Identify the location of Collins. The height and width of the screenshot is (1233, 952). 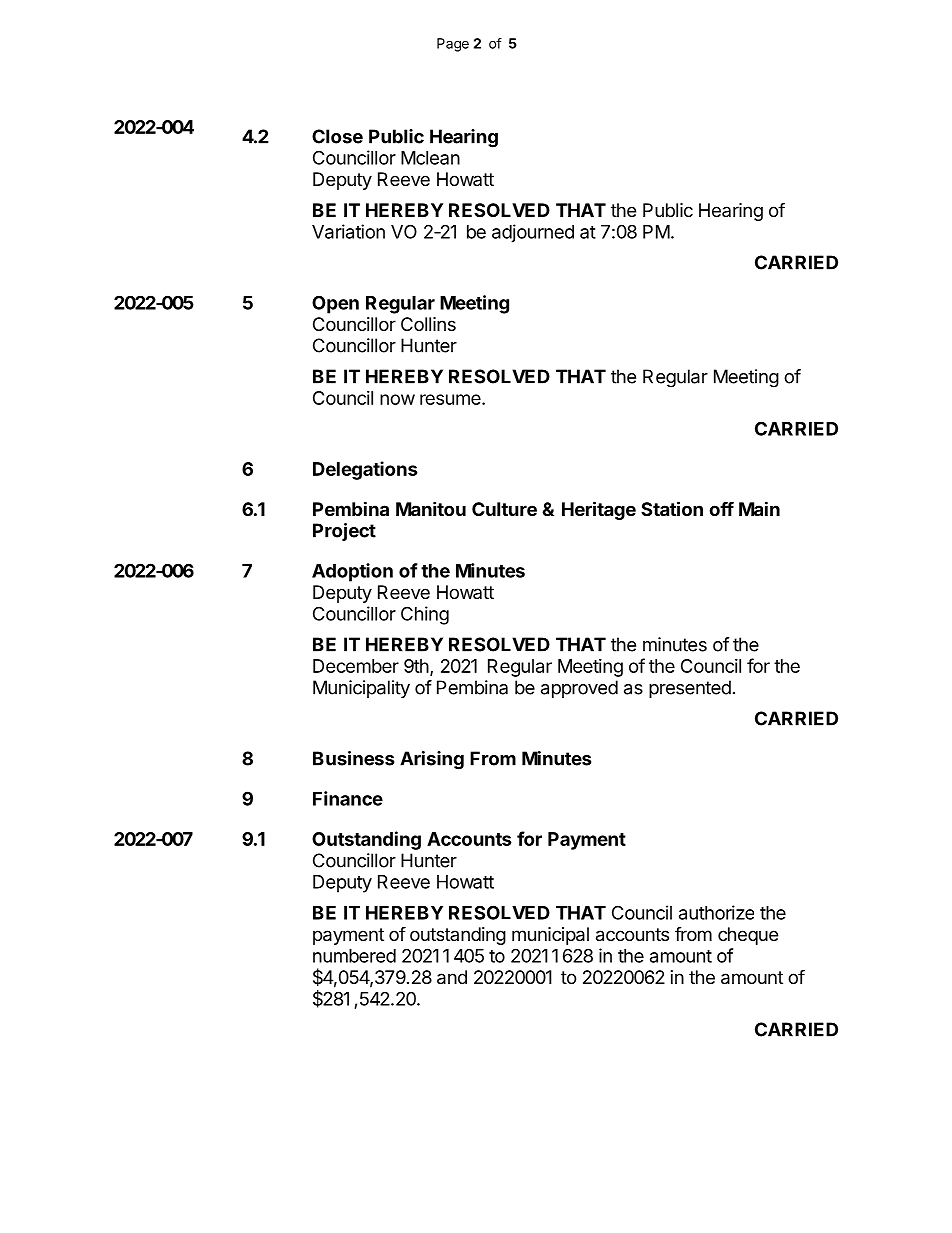
(428, 324).
